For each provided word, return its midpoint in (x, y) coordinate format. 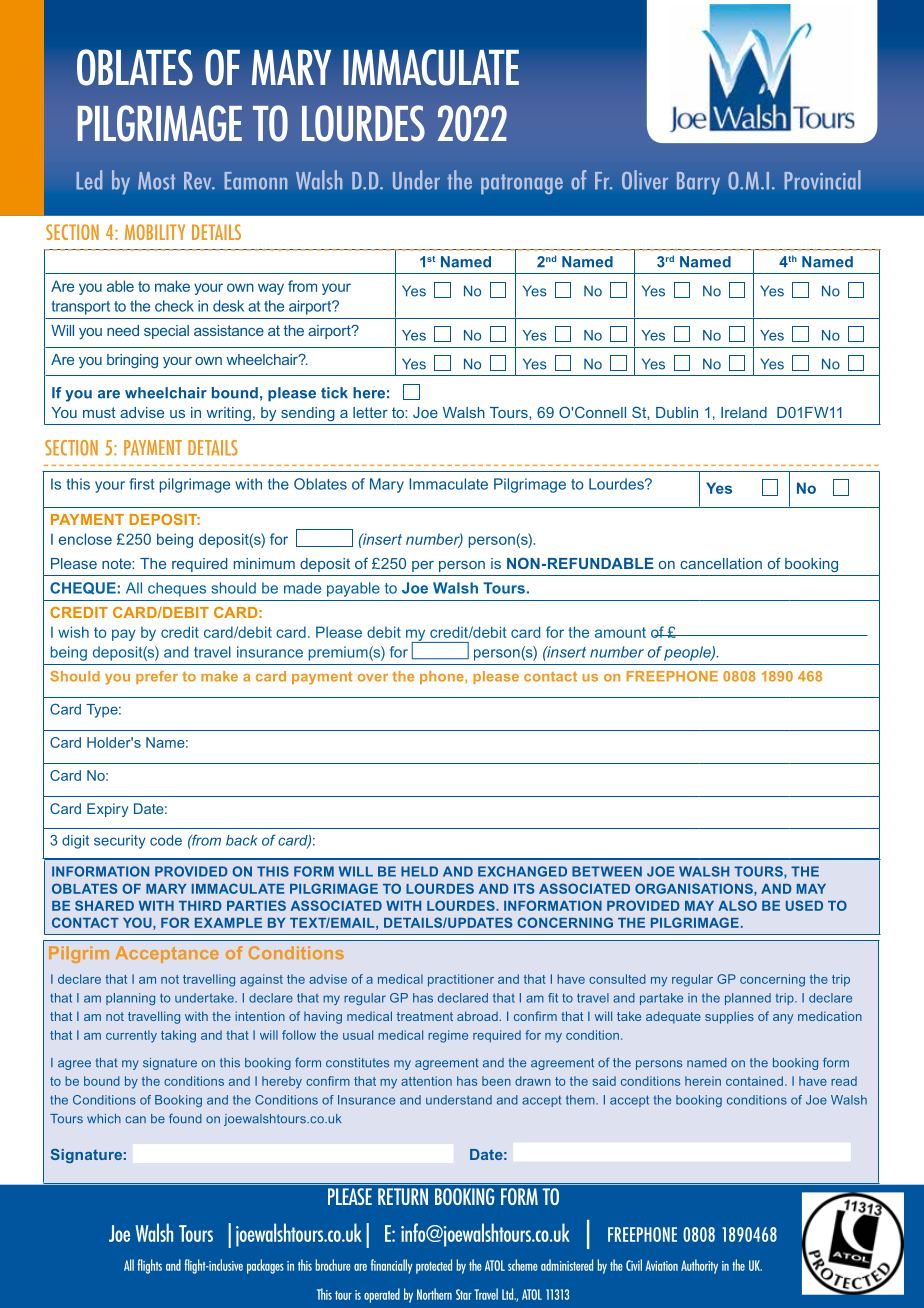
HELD (419, 871)
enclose (85, 539)
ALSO (737, 905)
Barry (698, 183)
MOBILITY (155, 232)
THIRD (200, 906)
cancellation (721, 563)
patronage (522, 184)
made (302, 588)
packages (265, 1266)
